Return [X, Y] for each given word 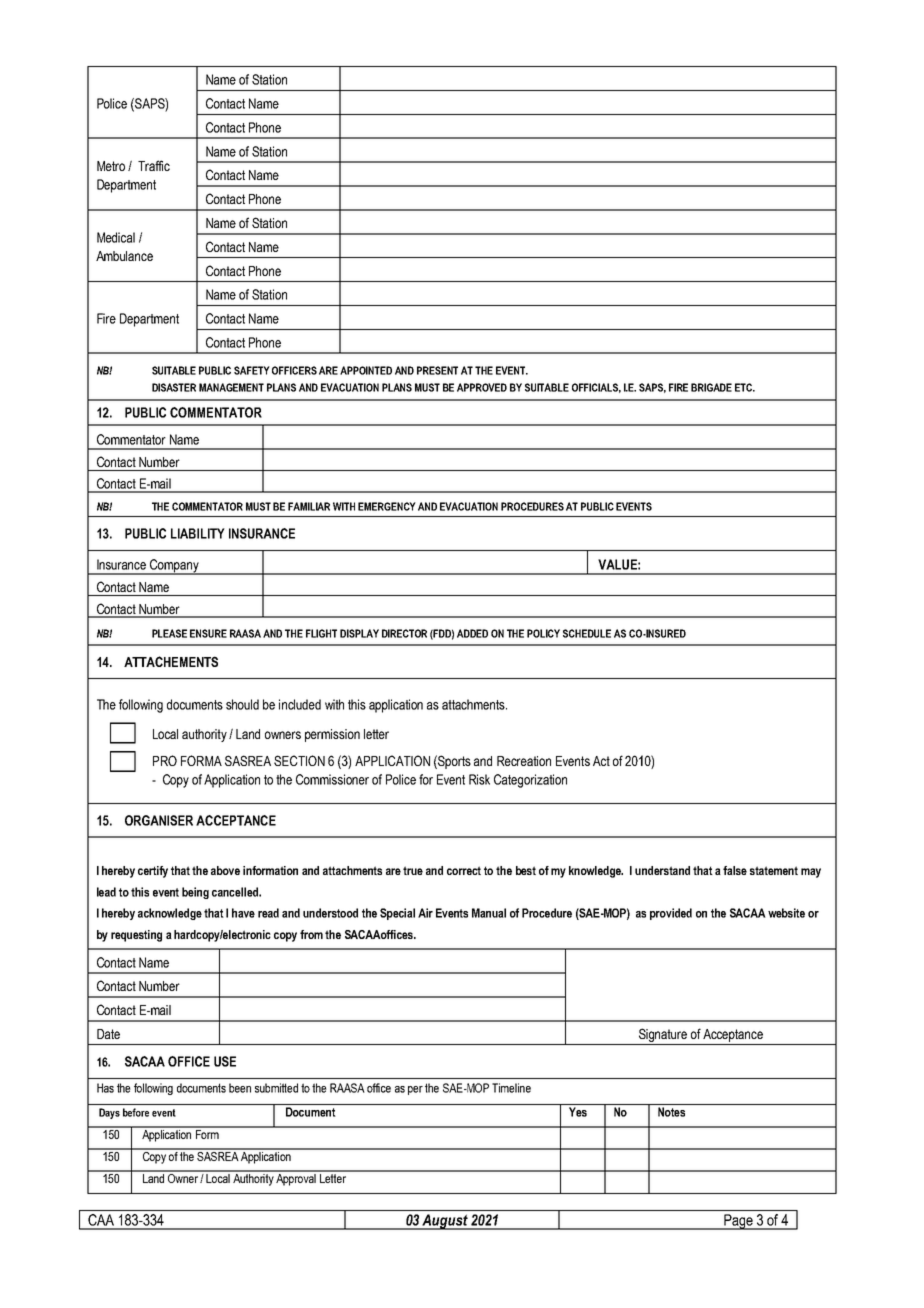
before [136, 1112]
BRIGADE [711, 387]
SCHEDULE [587, 633]
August [445, 1222]
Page [738, 1222]
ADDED [472, 633]
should [242, 704]
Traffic [154, 165]
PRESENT [437, 370]
